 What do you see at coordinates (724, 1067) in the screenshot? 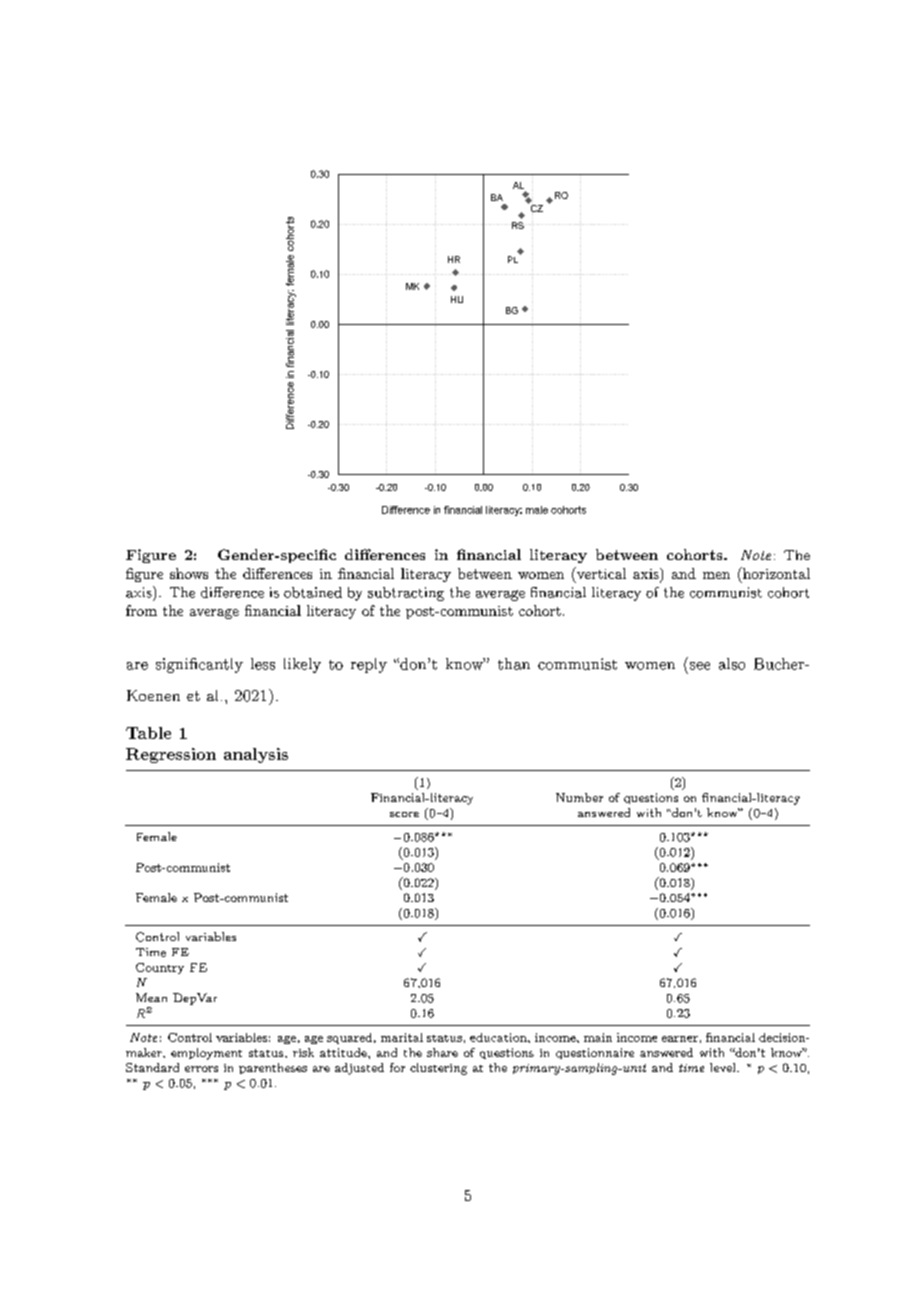
I see `level` at bounding box center [724, 1067].
